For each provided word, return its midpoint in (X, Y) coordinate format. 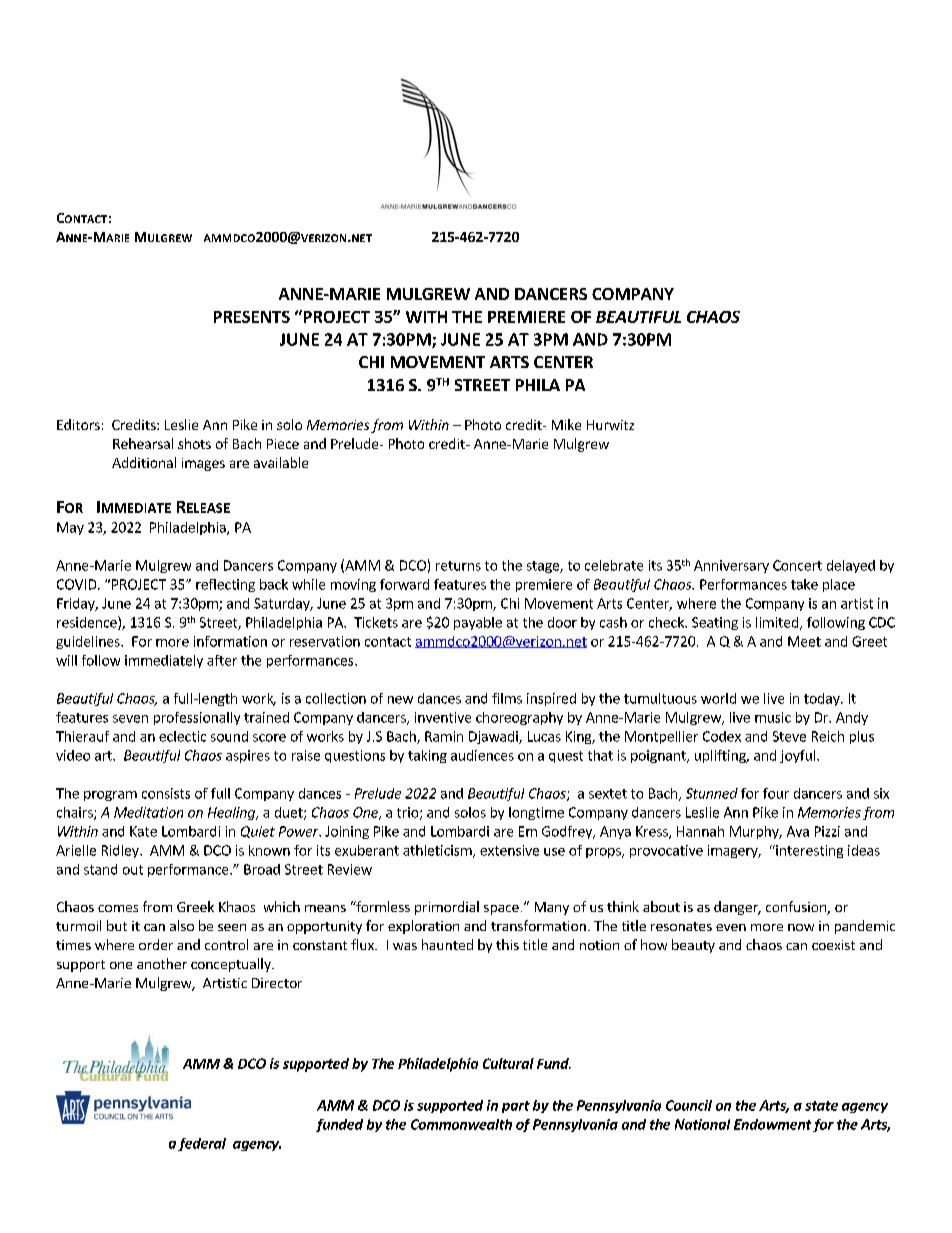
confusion (797, 908)
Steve (789, 736)
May (70, 528)
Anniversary (731, 566)
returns (458, 566)
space (501, 910)
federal (202, 1144)
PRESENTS (252, 317)
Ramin (444, 736)
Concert (797, 565)
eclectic (182, 736)
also (182, 925)
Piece (283, 444)
